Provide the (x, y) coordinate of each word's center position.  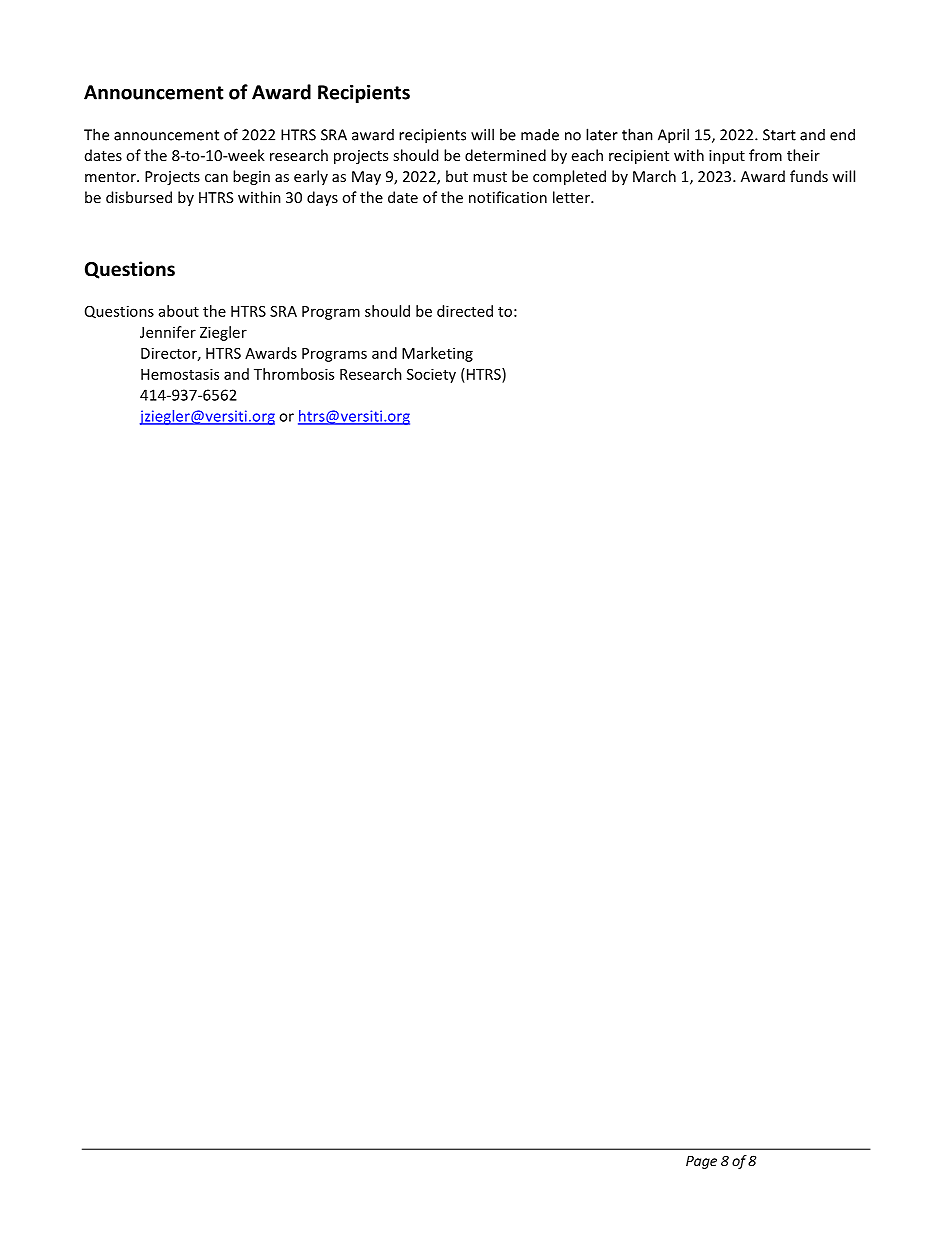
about (179, 311)
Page (701, 1162)
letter (572, 197)
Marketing (437, 354)
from (765, 155)
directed (465, 311)
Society (431, 375)
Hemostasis (180, 374)
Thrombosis (294, 374)
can (216, 178)
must (490, 177)
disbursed (139, 197)
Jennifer (168, 332)
